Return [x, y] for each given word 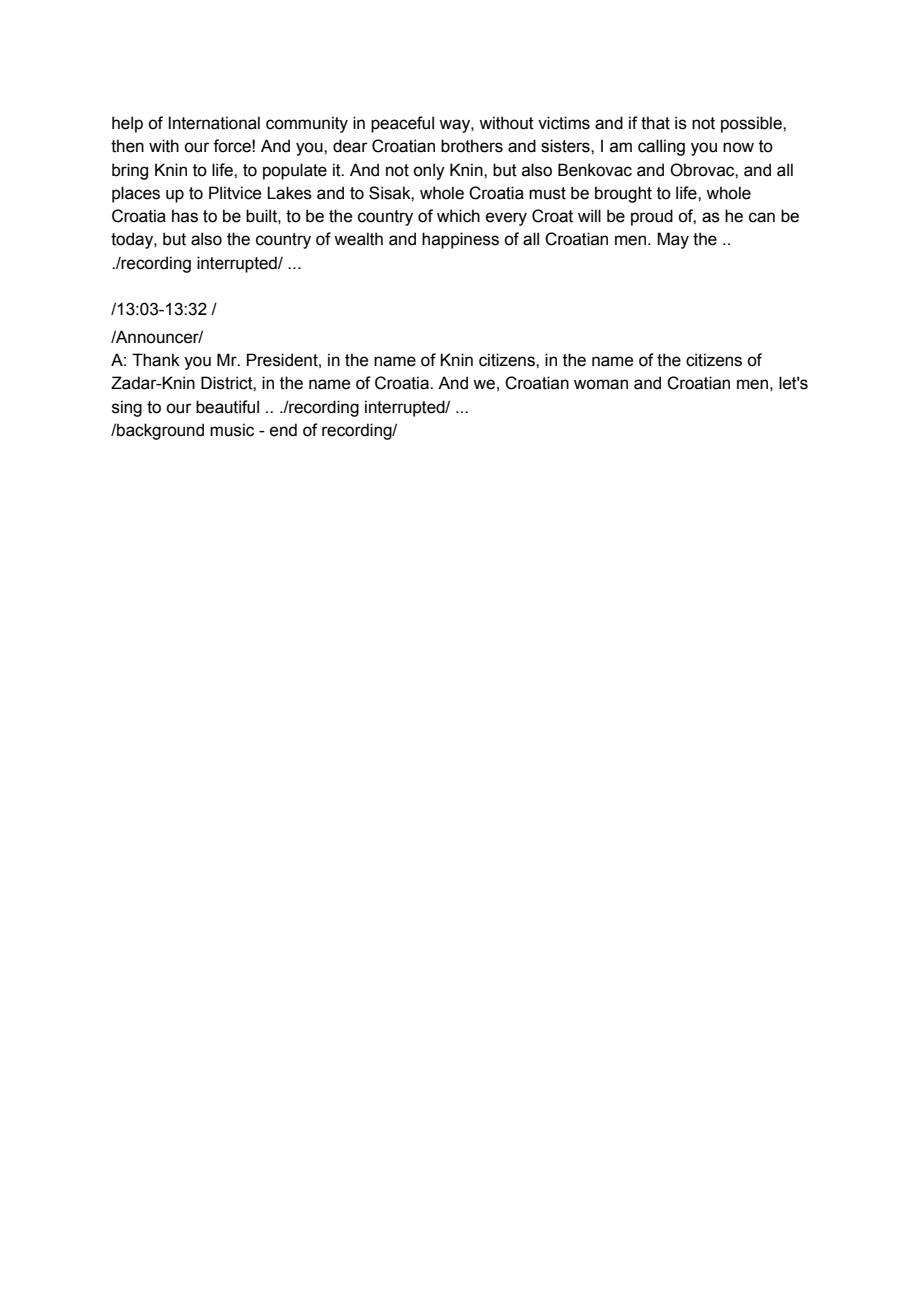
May [673, 240]
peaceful [402, 124]
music [232, 430]
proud [652, 217]
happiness [460, 240]
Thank [156, 360]
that [655, 123]
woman [601, 384]
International [214, 123]
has [185, 216]
